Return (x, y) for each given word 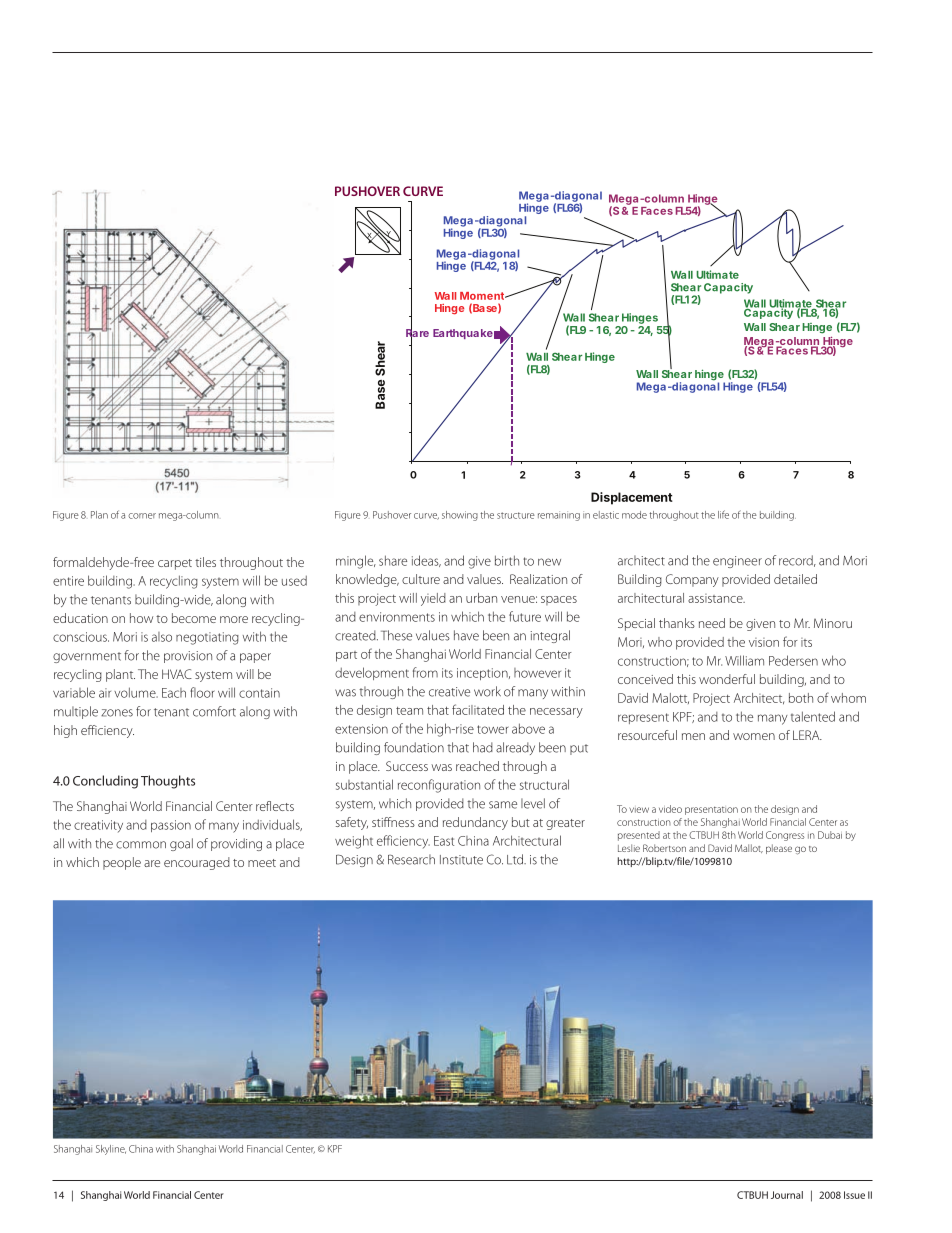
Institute (461, 860)
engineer (737, 562)
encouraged (197, 863)
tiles (205, 562)
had (483, 747)
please (779, 849)
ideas (426, 561)
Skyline (111, 1150)
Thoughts (168, 782)
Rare (417, 333)
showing (460, 516)
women (754, 736)
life (723, 514)
